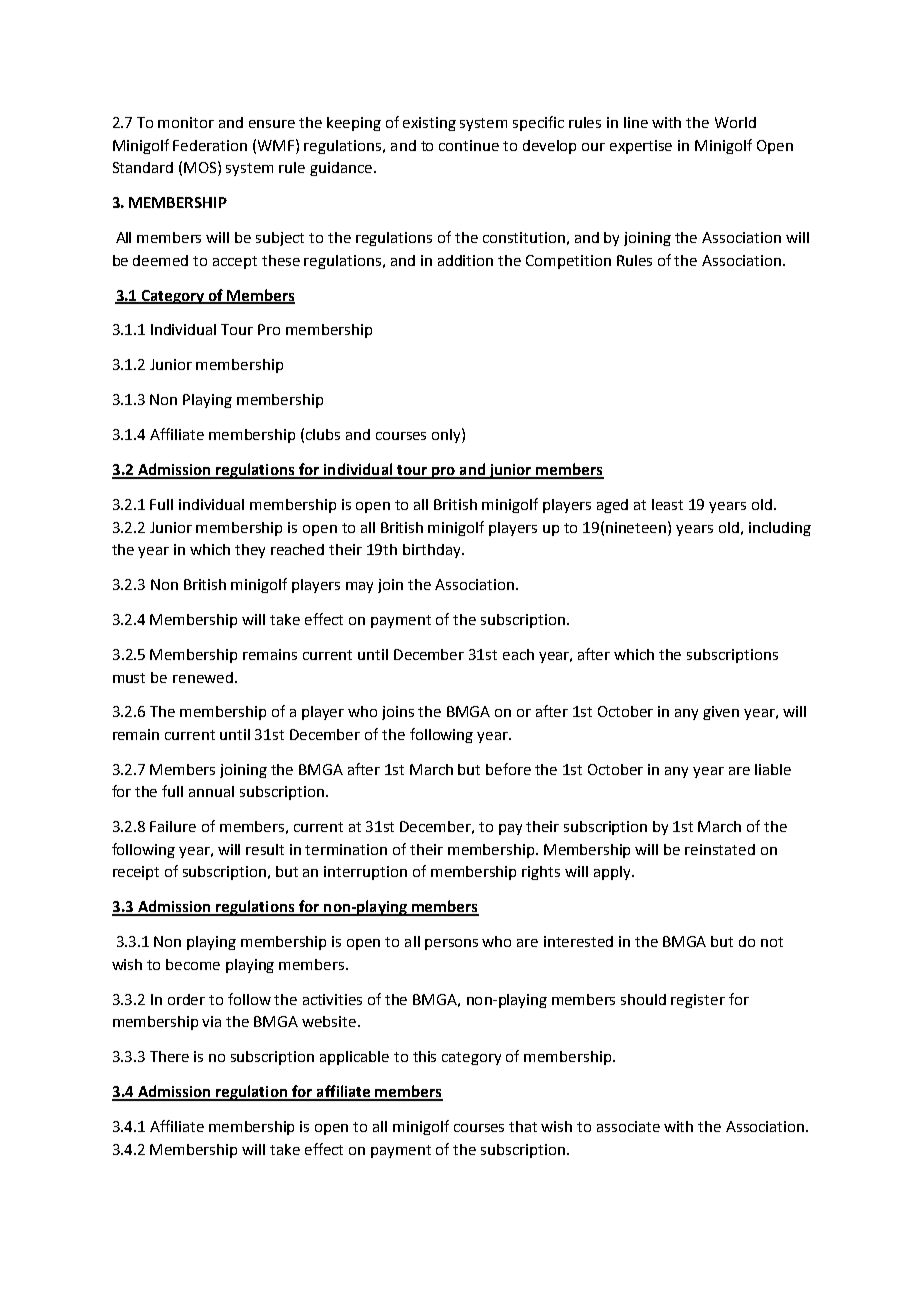 This page has height=1308, width=924. What do you see at coordinates (210, 145) in the page?
I see `Federation` at bounding box center [210, 145].
